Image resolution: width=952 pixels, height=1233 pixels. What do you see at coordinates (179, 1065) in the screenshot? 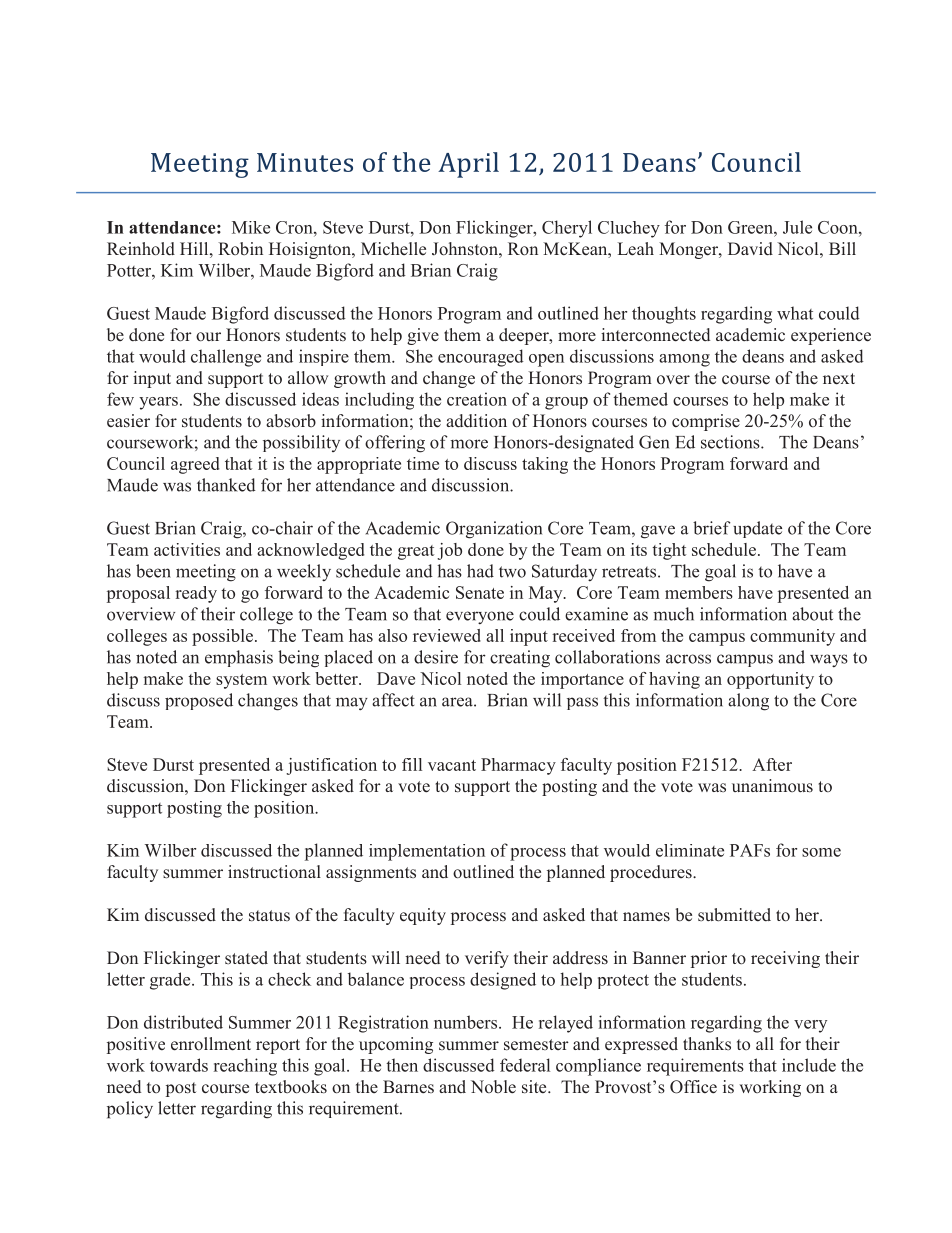
I see `towards` at bounding box center [179, 1065].
